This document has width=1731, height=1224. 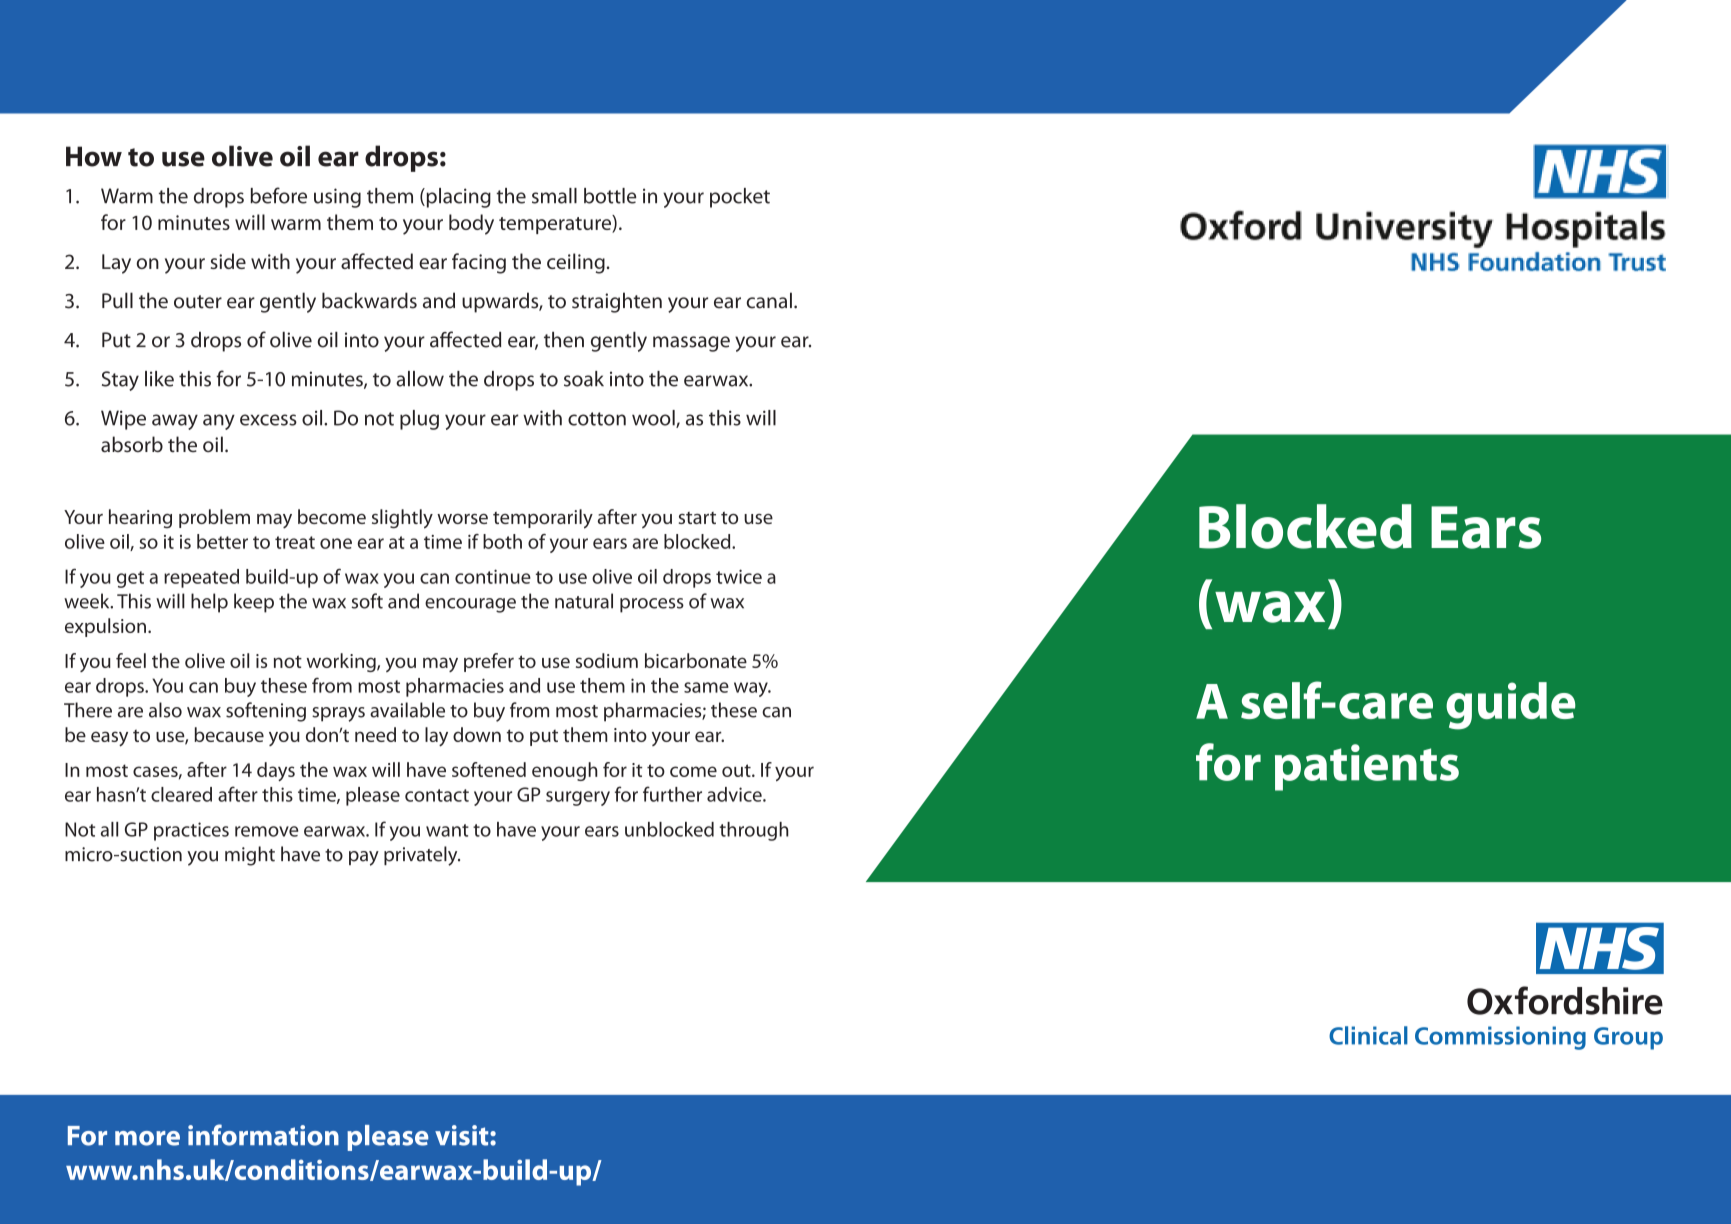 What do you see at coordinates (696, 660) in the document?
I see `bicarbonate` at bounding box center [696, 660].
